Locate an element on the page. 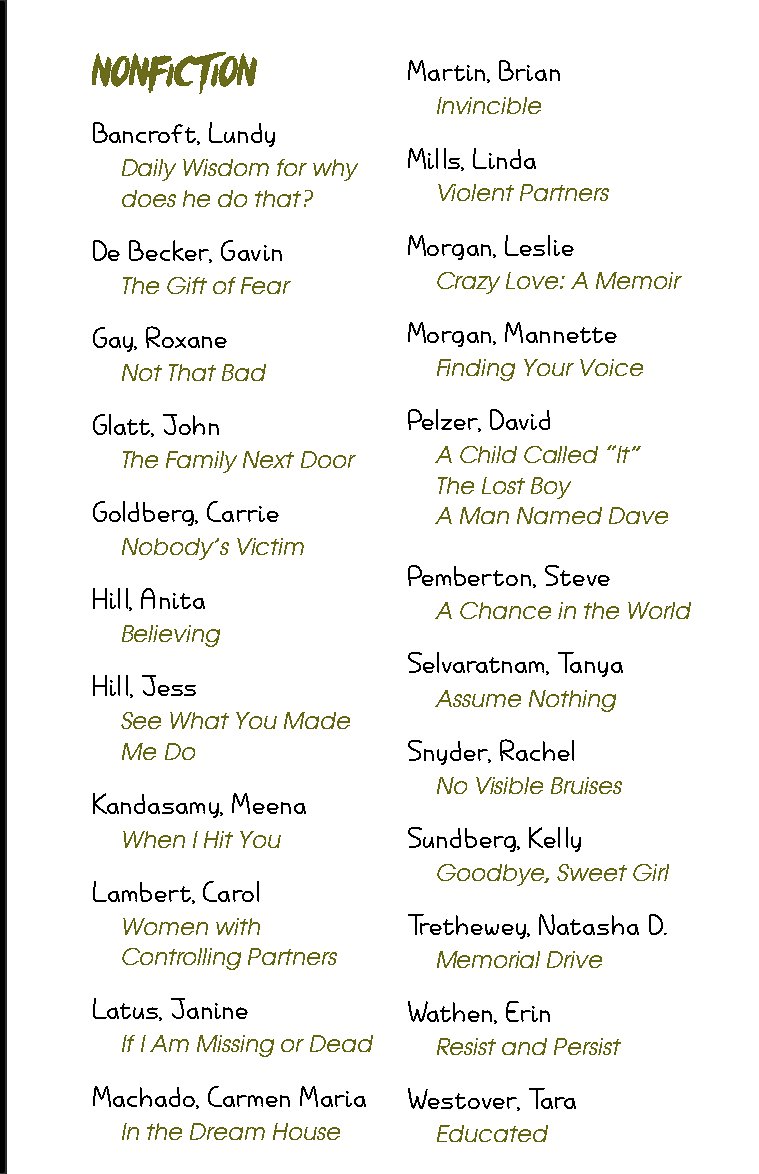 This document has width=759, height=1174. John is located at coordinates (191, 424).
